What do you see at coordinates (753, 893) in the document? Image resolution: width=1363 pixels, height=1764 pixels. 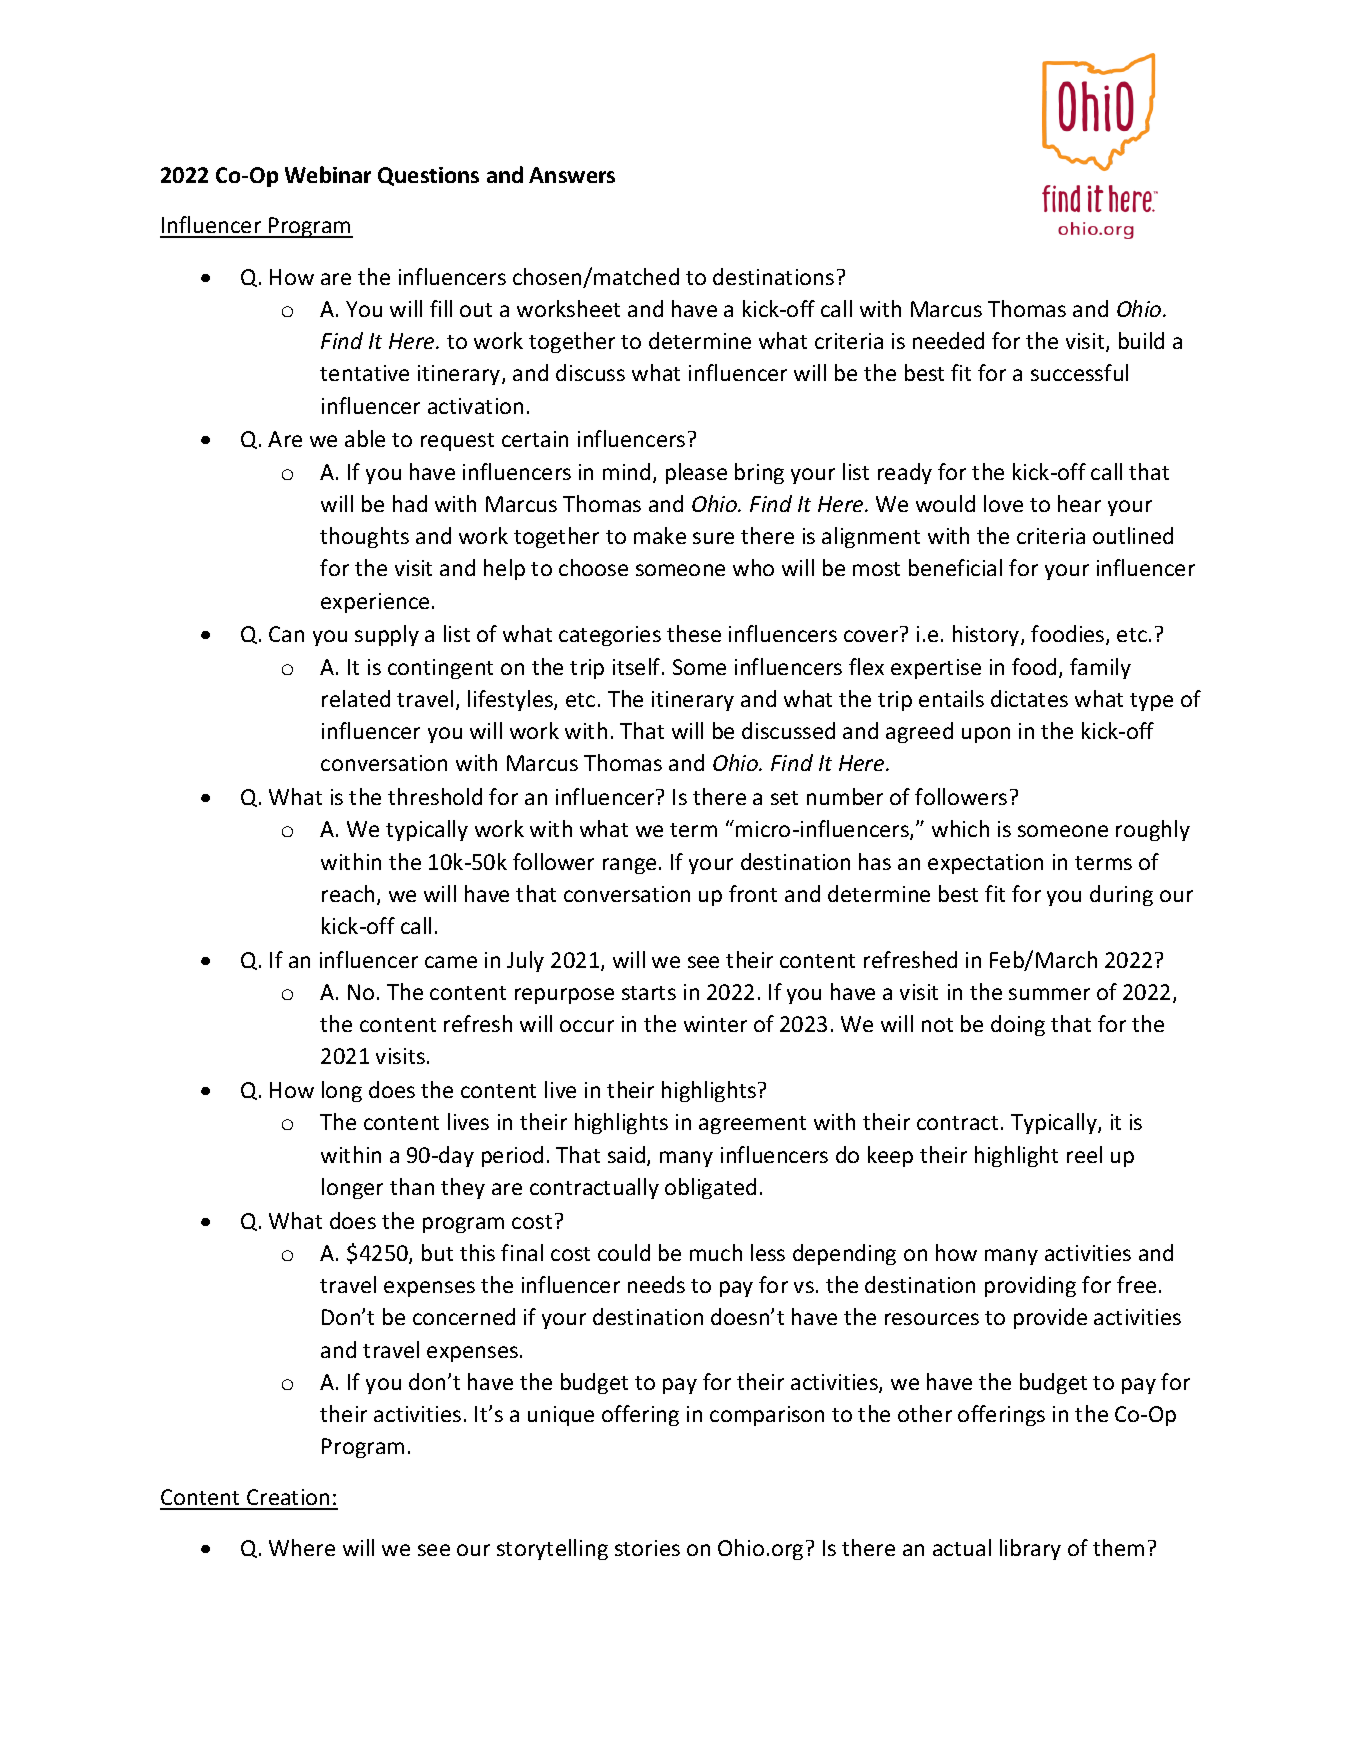 I see `front` at bounding box center [753, 893].
